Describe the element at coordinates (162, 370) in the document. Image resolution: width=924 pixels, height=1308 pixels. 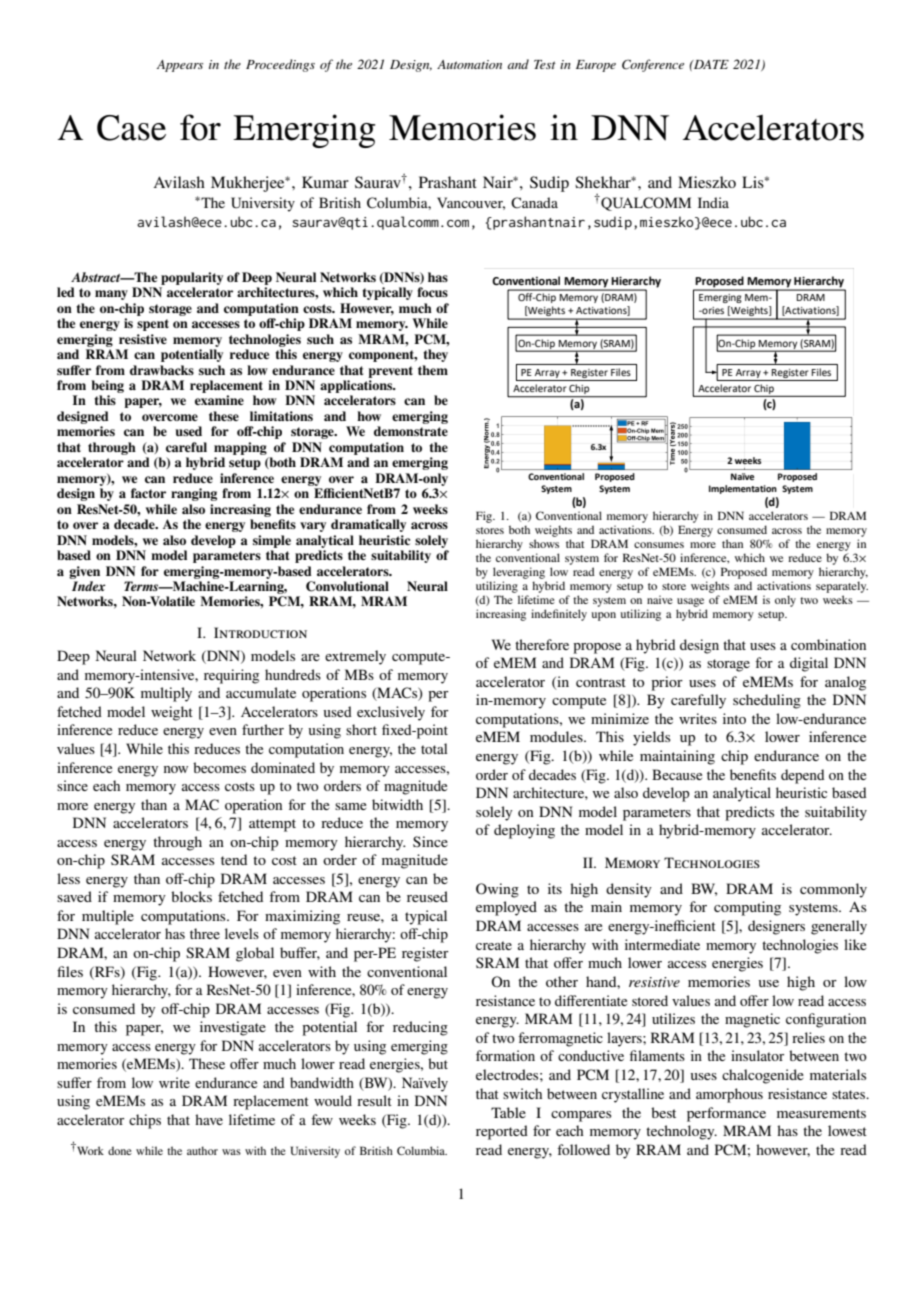
I see `drawbacks` at that location.
